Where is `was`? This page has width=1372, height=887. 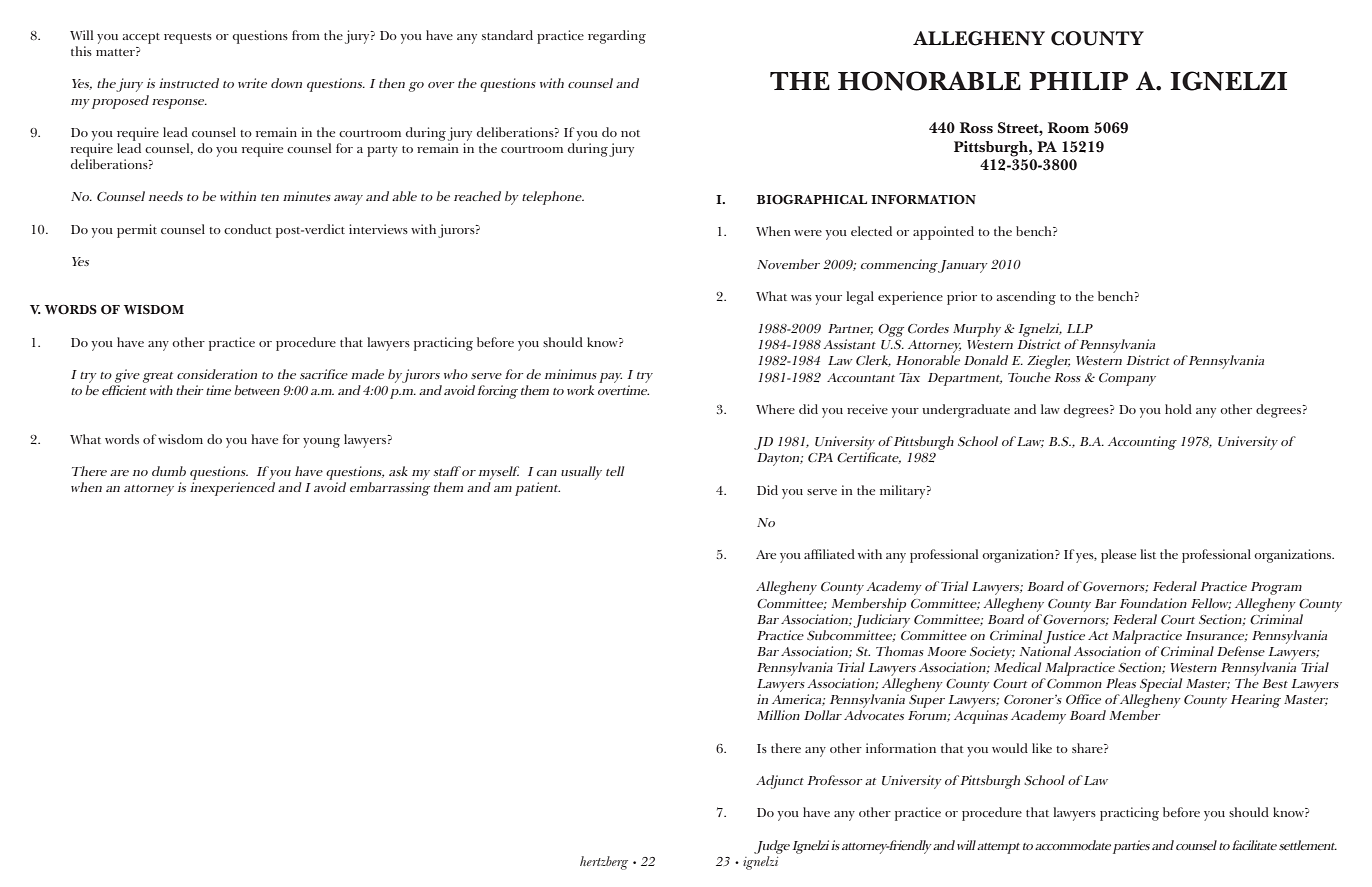 was is located at coordinates (801, 298).
